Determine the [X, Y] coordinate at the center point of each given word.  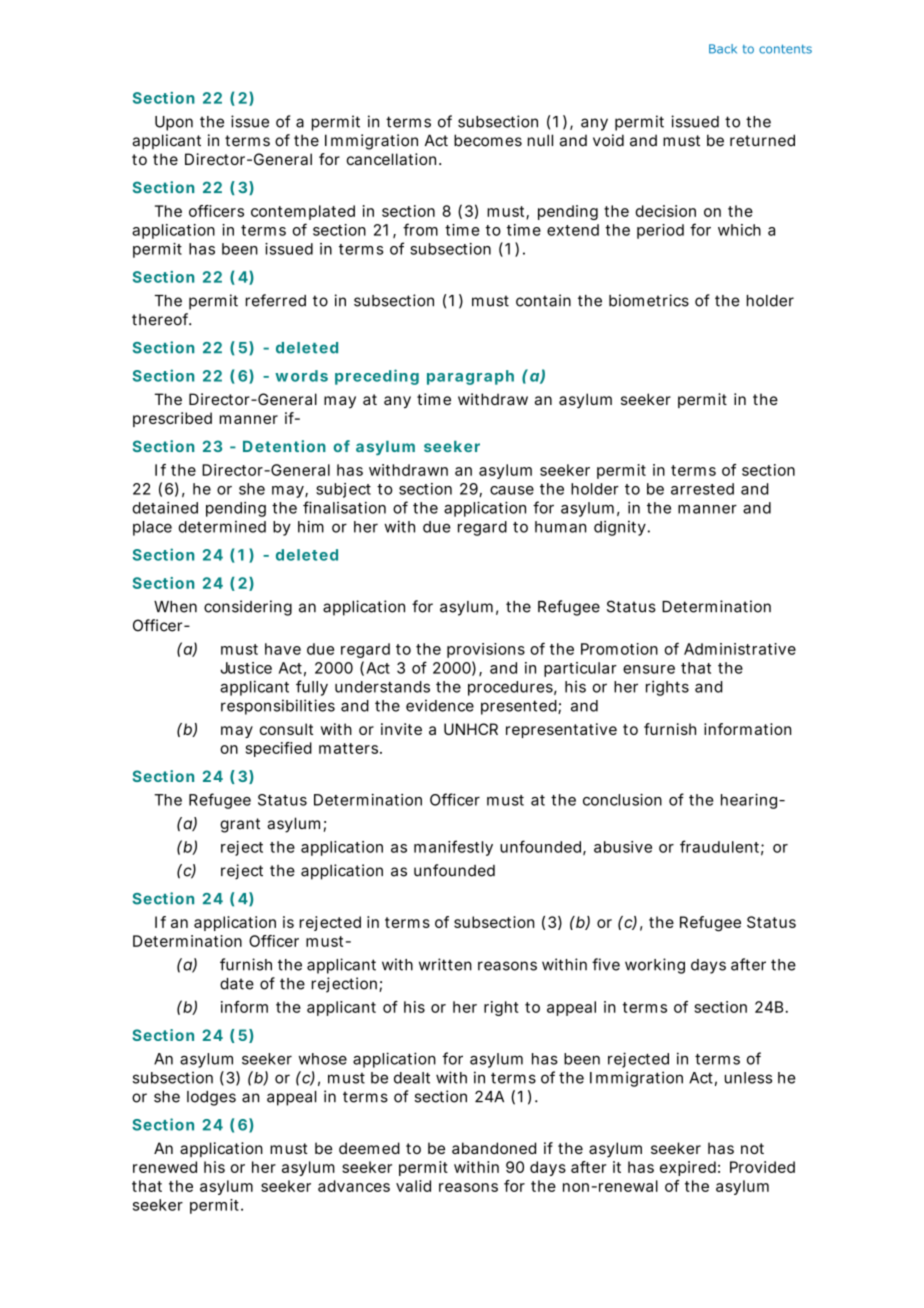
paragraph [470, 377]
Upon [174, 123]
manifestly [453, 848]
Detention [284, 446]
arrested [702, 489]
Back [723, 49]
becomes [488, 140]
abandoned [494, 1148]
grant [240, 825]
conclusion [622, 799]
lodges [211, 1098]
